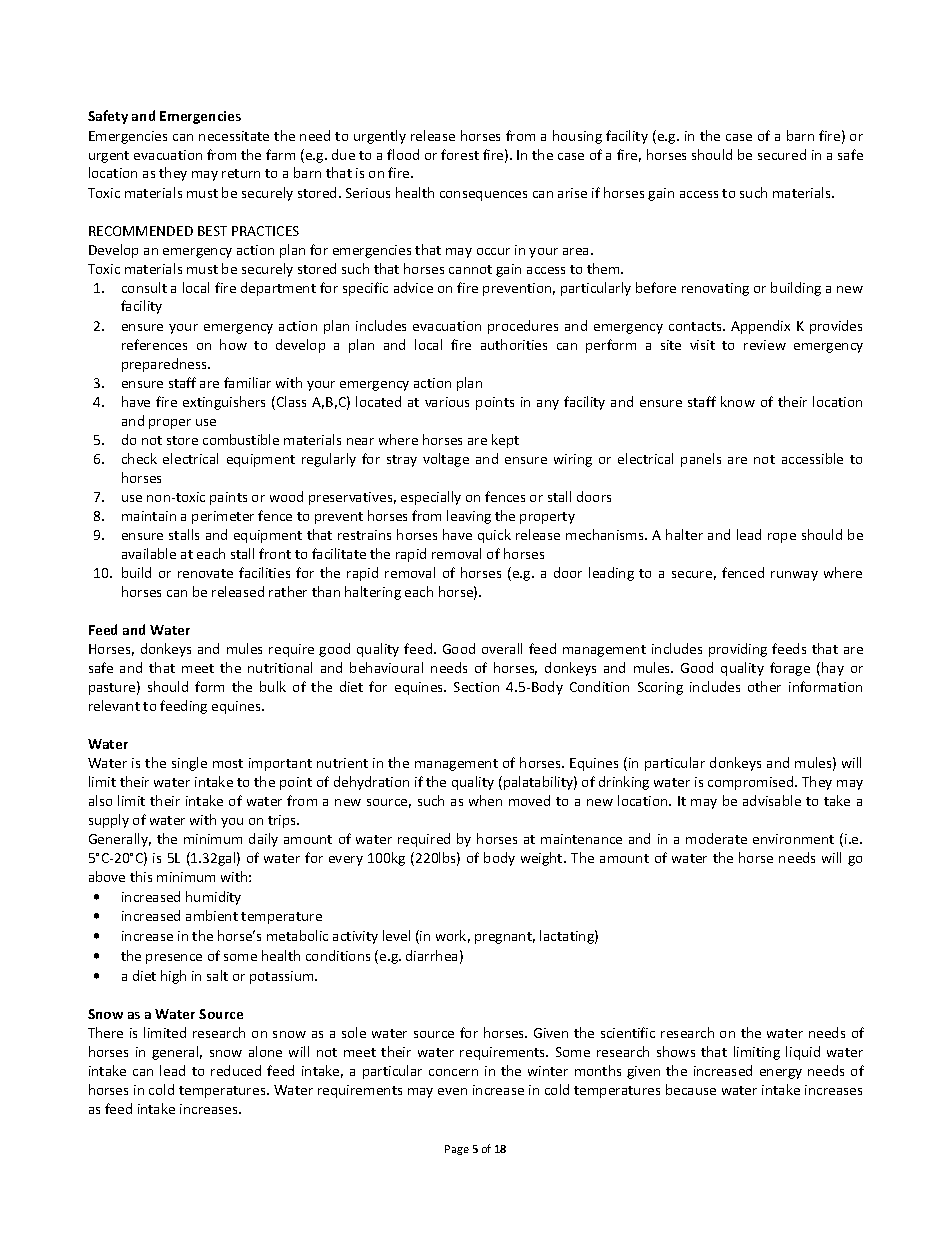 Image resolution: width=952 pixels, height=1233 pixels. What do you see at coordinates (577, 137) in the screenshot?
I see `housing` at bounding box center [577, 137].
